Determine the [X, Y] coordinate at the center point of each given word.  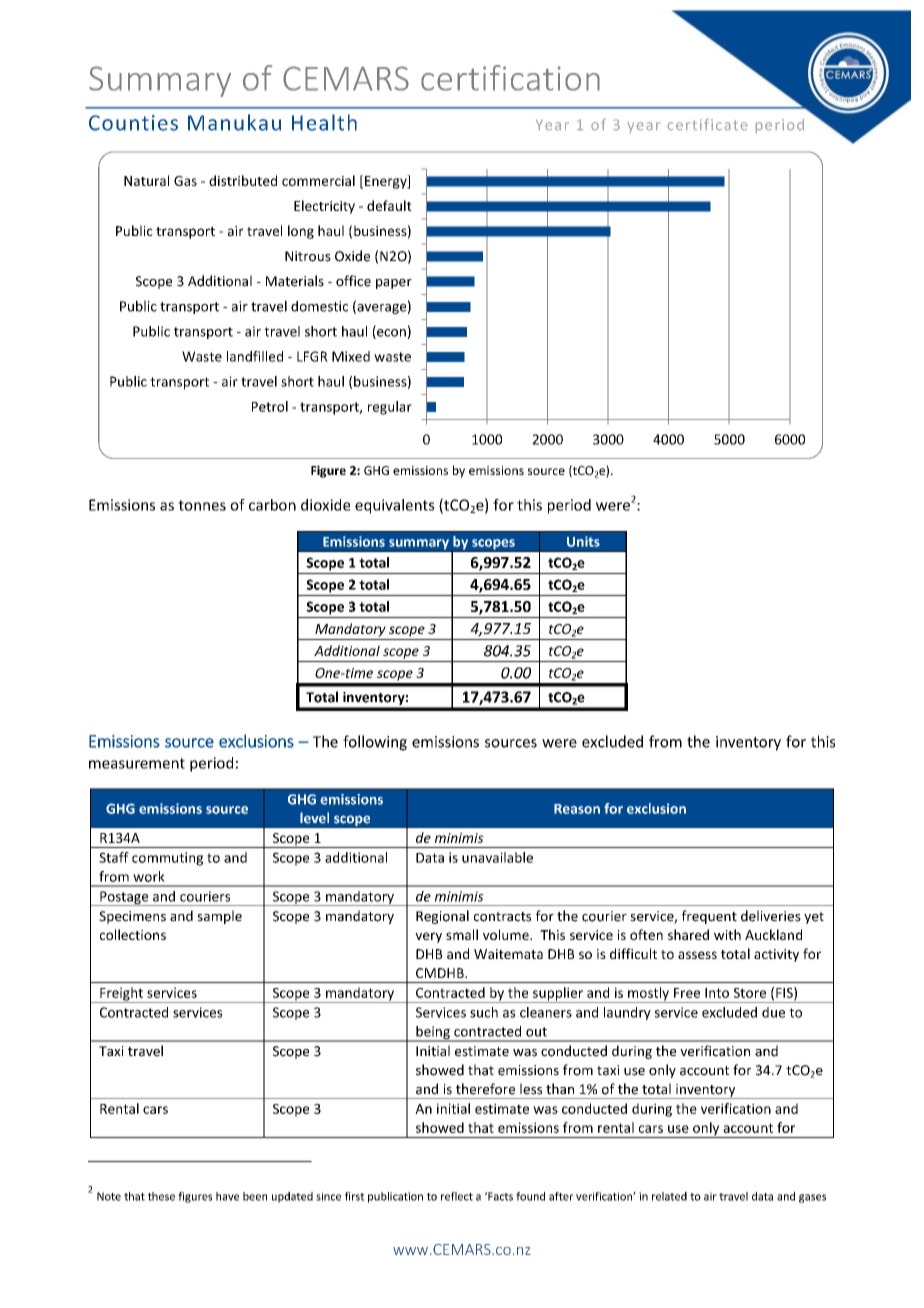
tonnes [202, 505]
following [375, 743]
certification [510, 78]
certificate [707, 124]
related [669, 1196]
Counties [133, 123]
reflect [457, 1196]
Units [583, 541]
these [161, 1196]
